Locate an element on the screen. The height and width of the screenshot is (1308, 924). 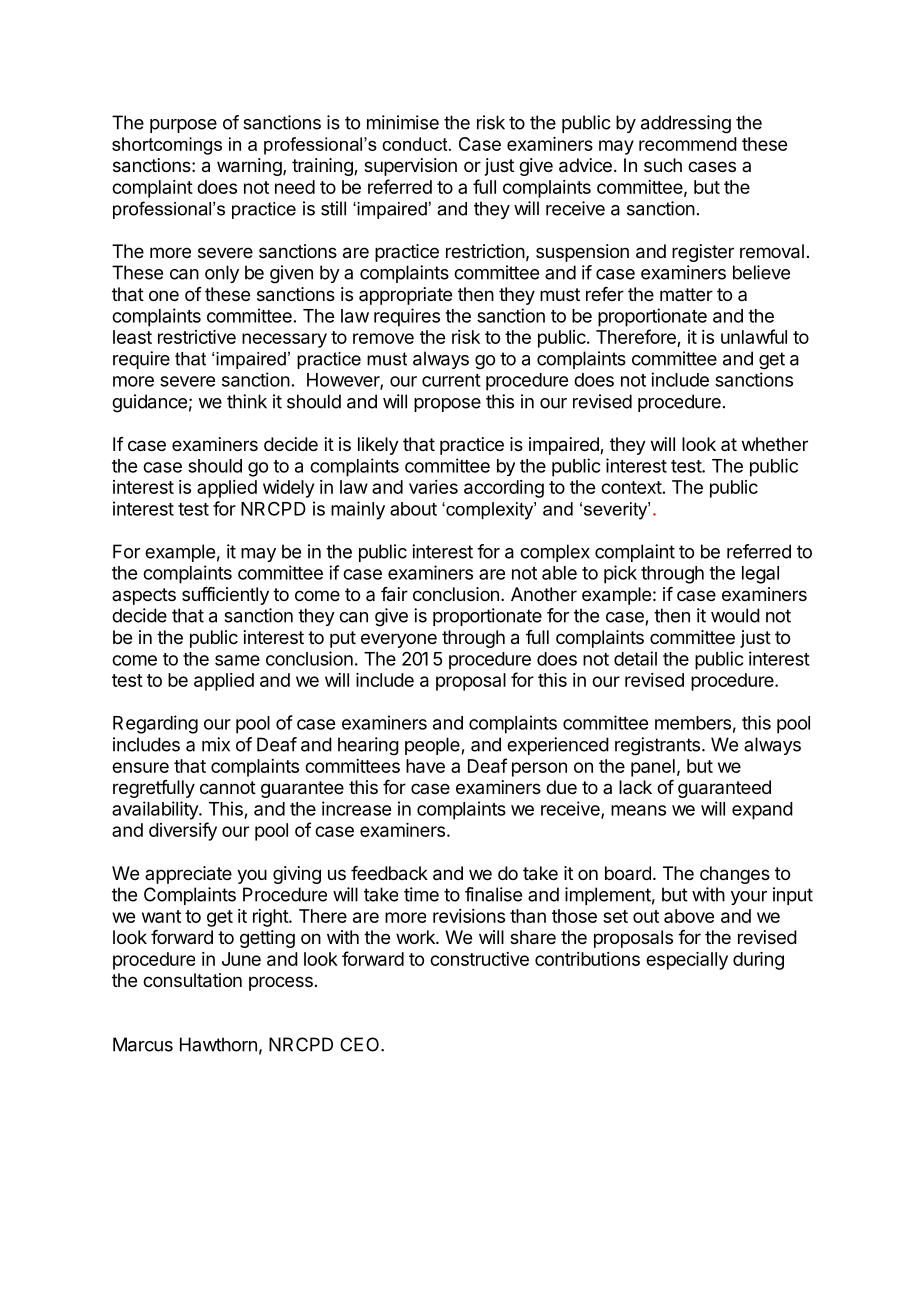
constructive is located at coordinates (479, 959).
